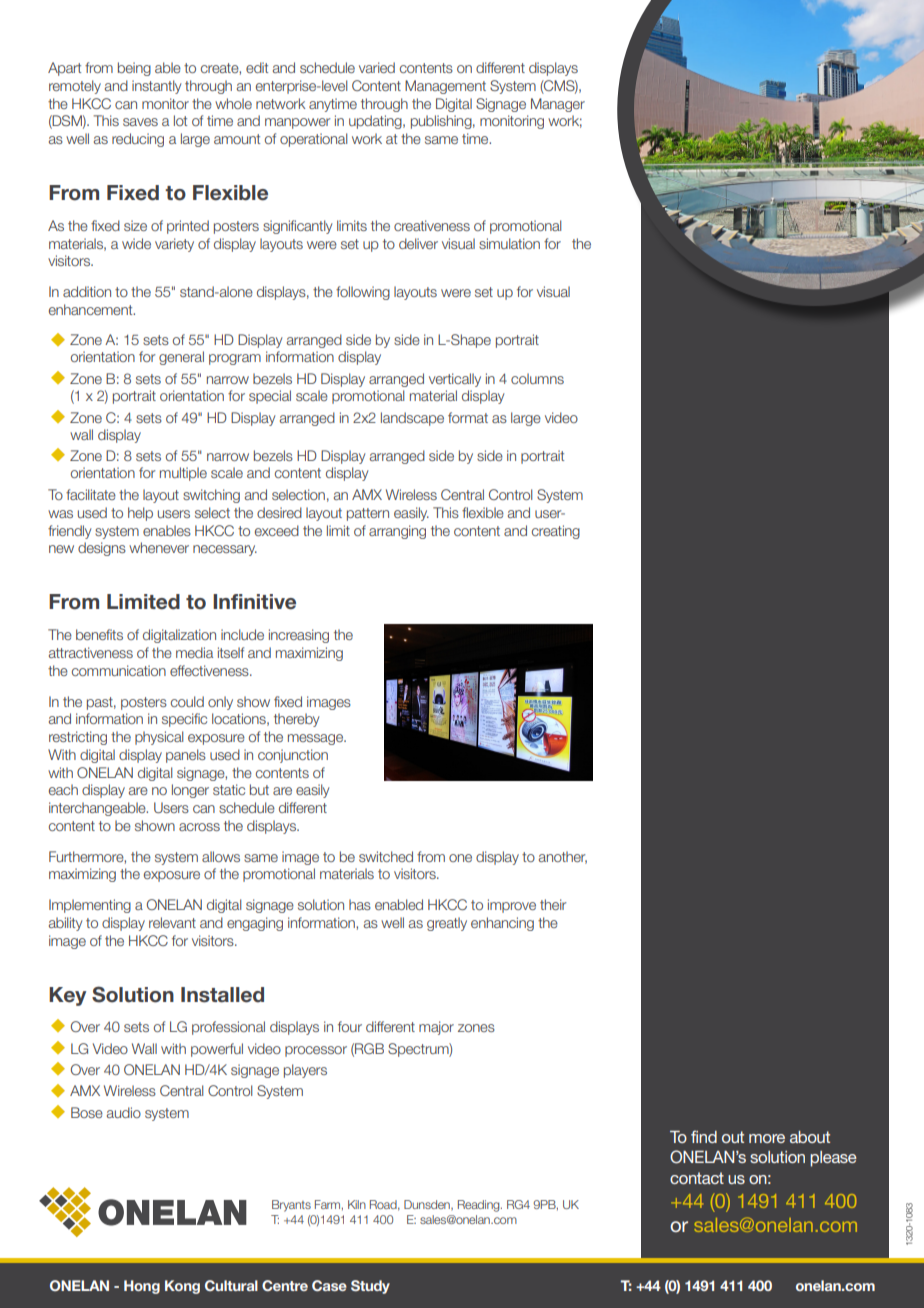  What do you see at coordinates (183, 474) in the page?
I see `multiple` at bounding box center [183, 474].
